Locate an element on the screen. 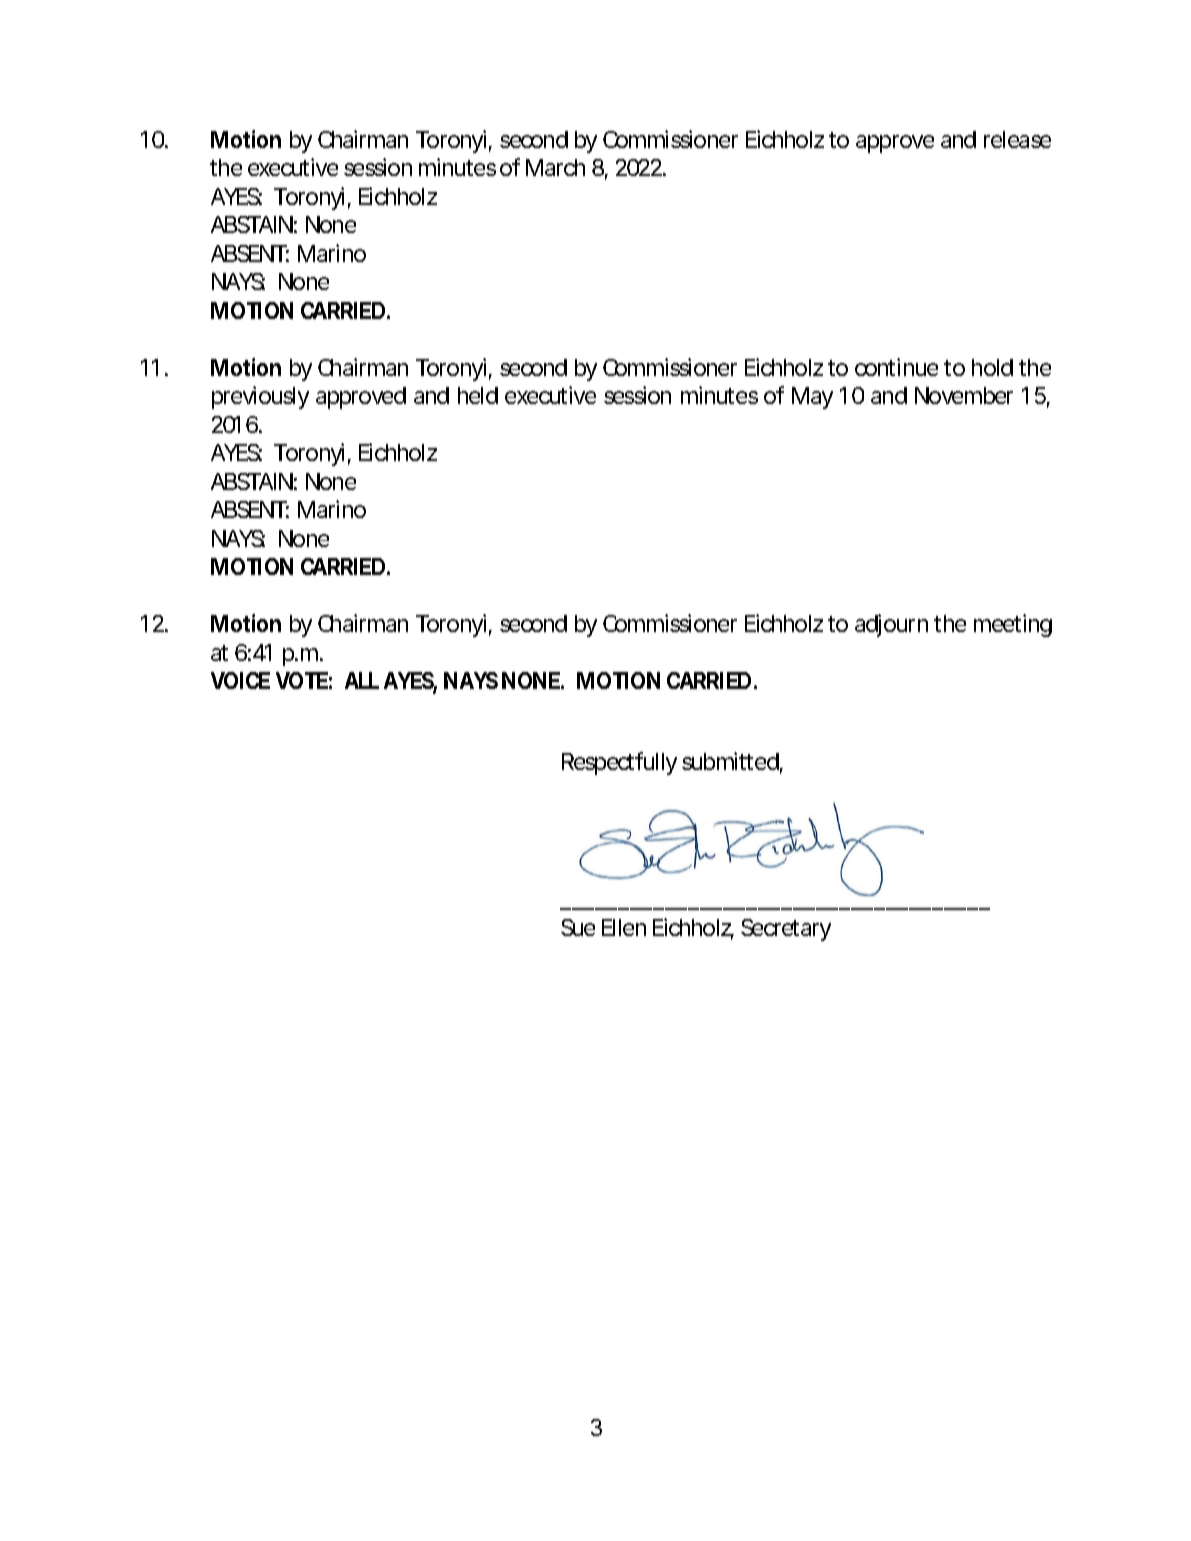  continue is located at coordinates (896, 367).
